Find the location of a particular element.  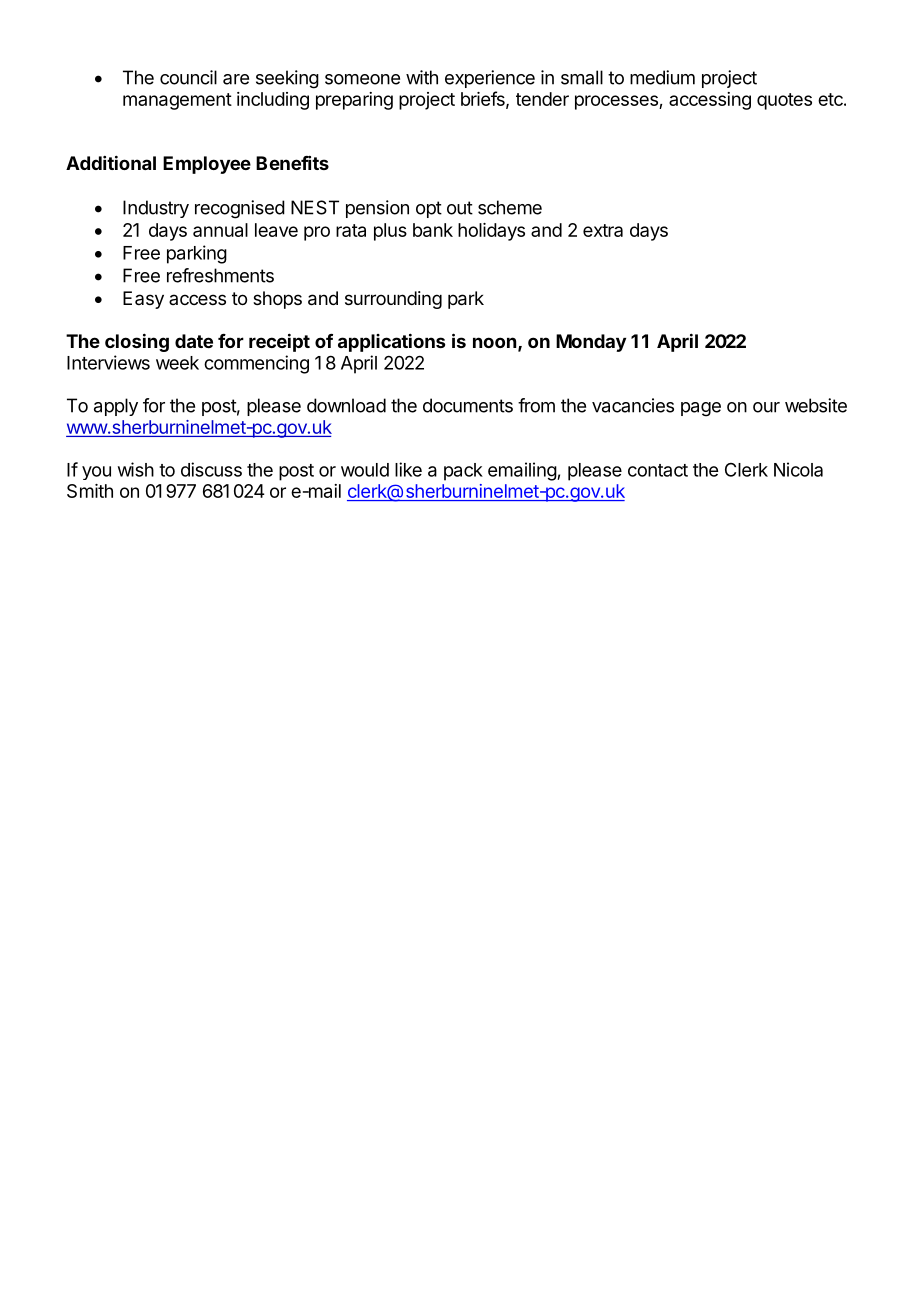

extra is located at coordinates (603, 230).
